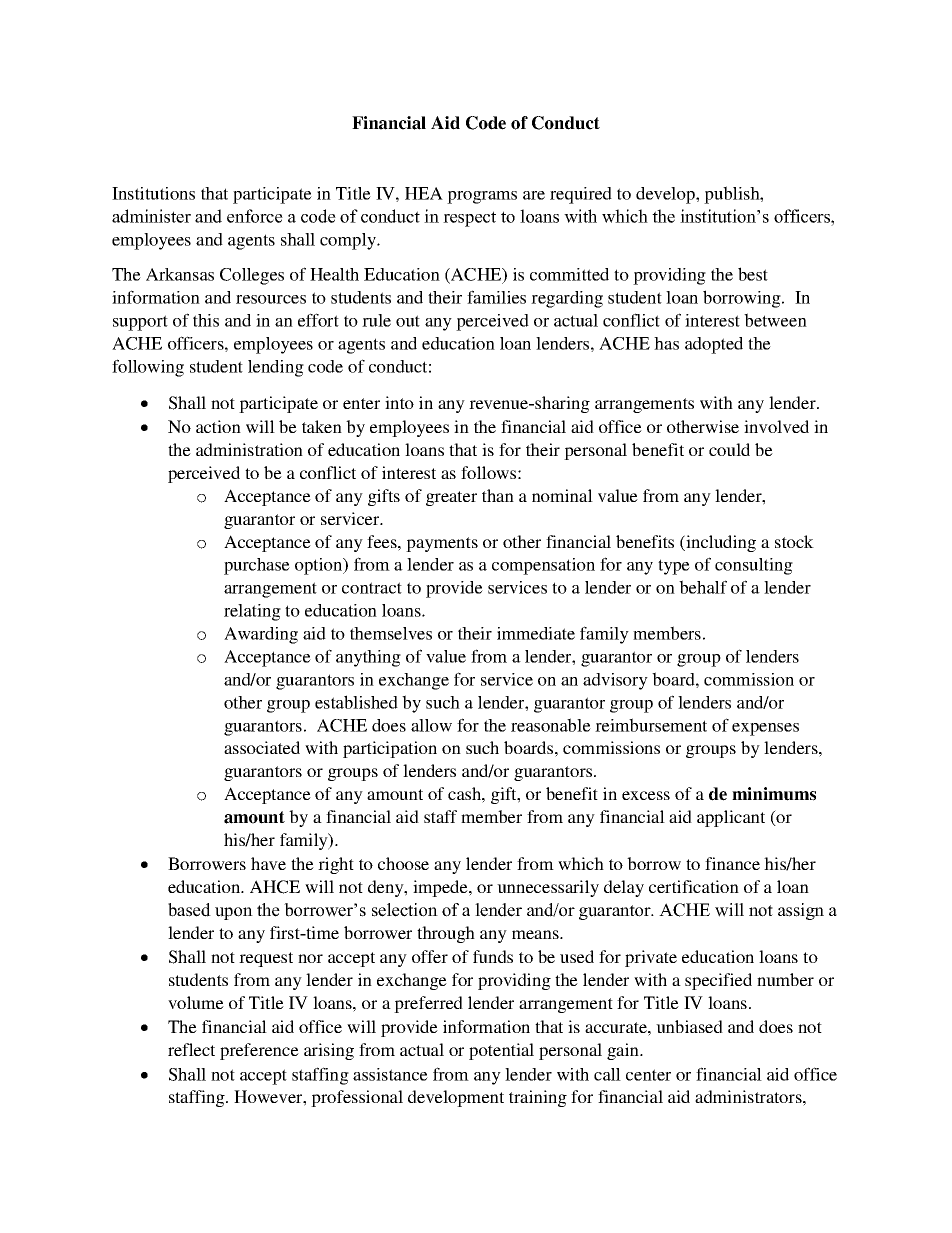  What do you see at coordinates (536, 633) in the image?
I see `immediate` at bounding box center [536, 633].
